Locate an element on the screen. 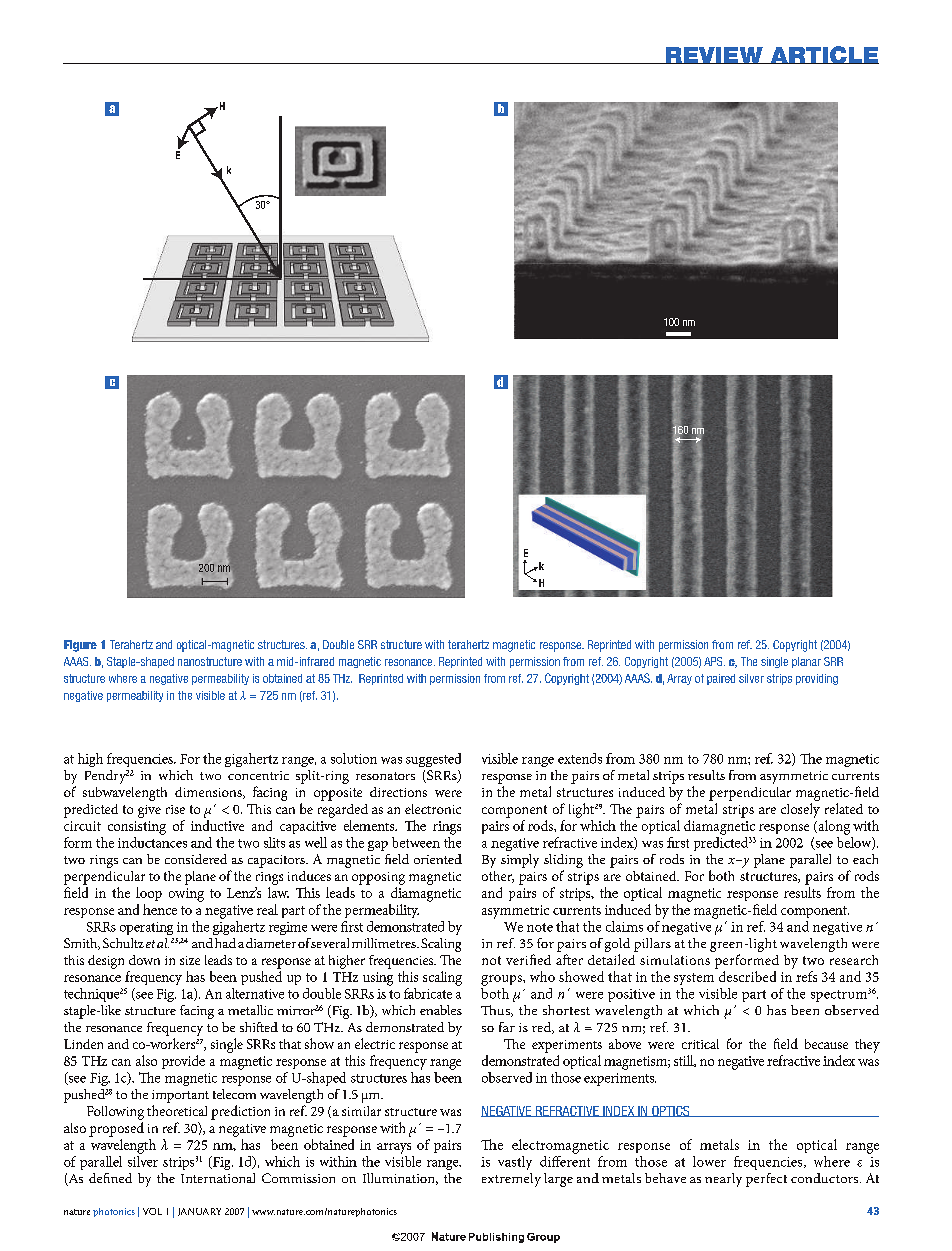  Figure is located at coordinates (80, 646).
